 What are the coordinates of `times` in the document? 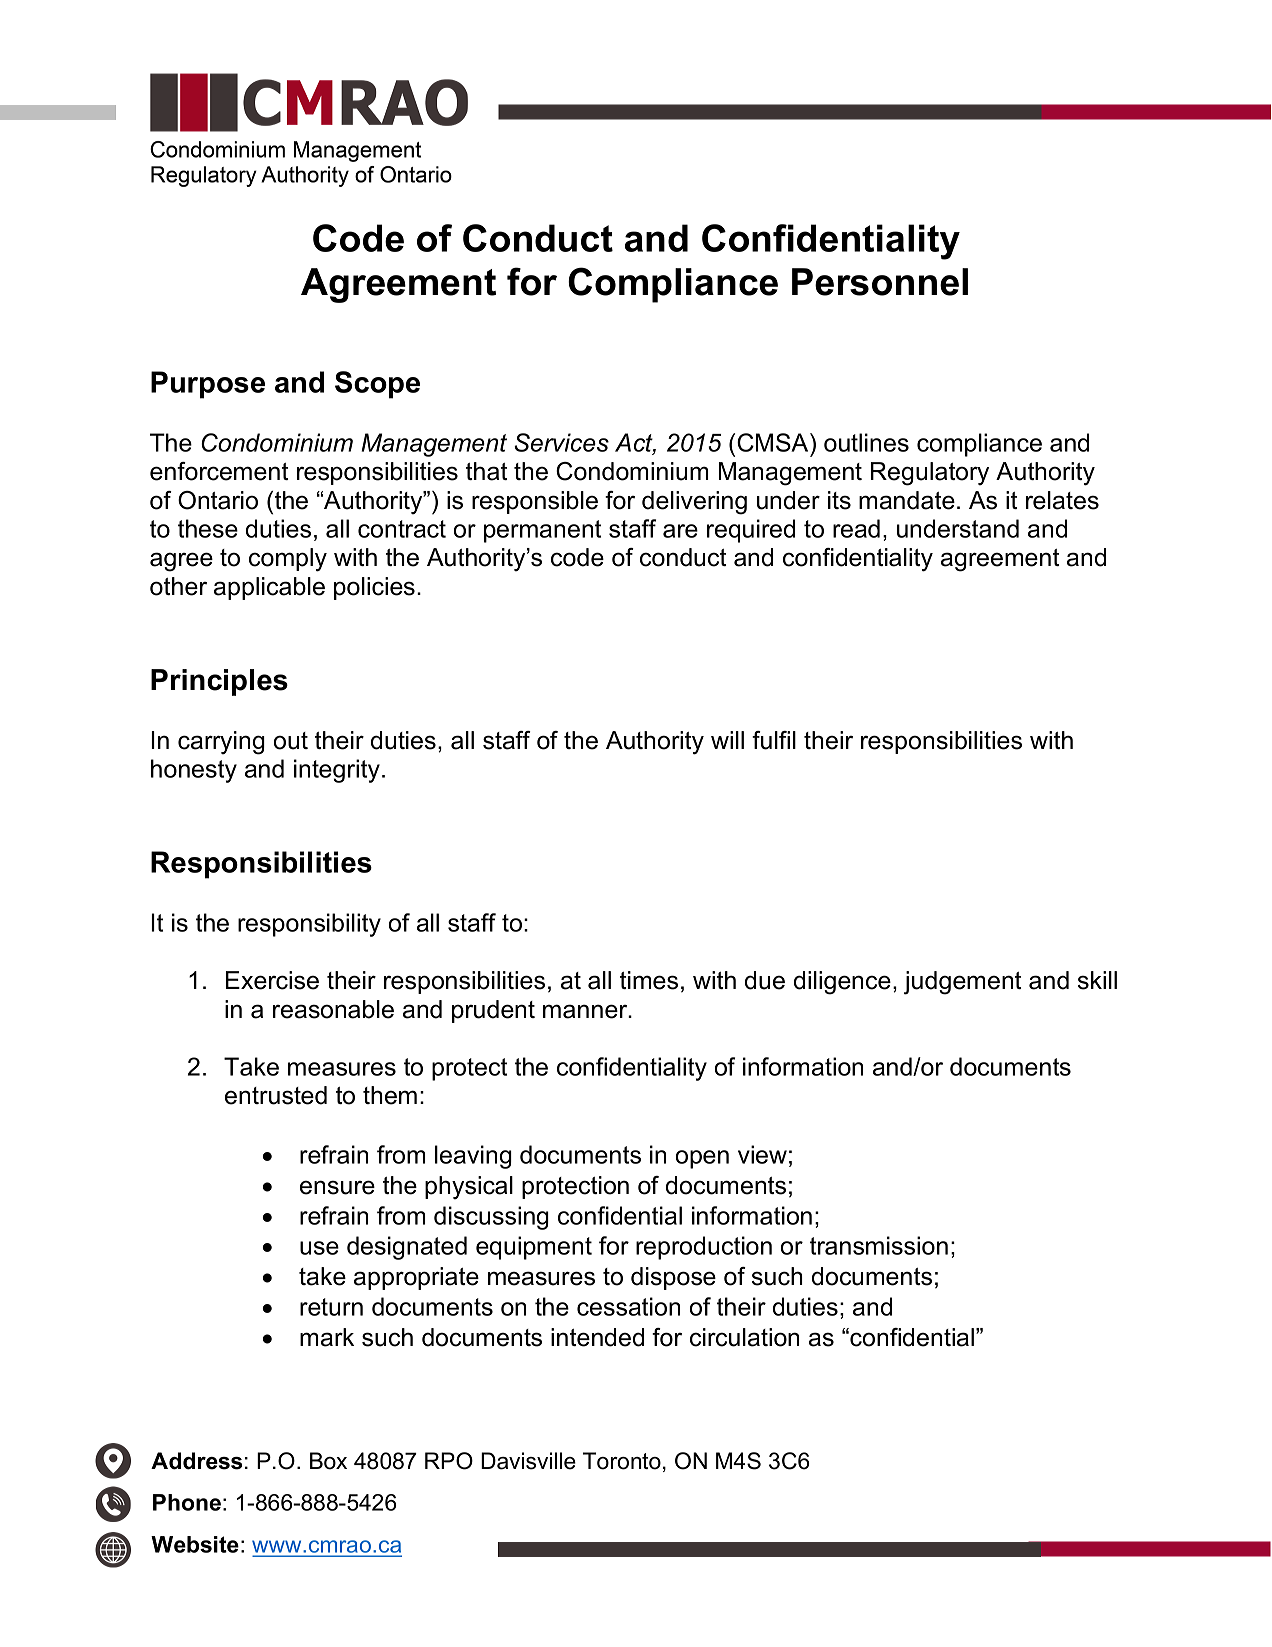 It's located at (649, 980).
